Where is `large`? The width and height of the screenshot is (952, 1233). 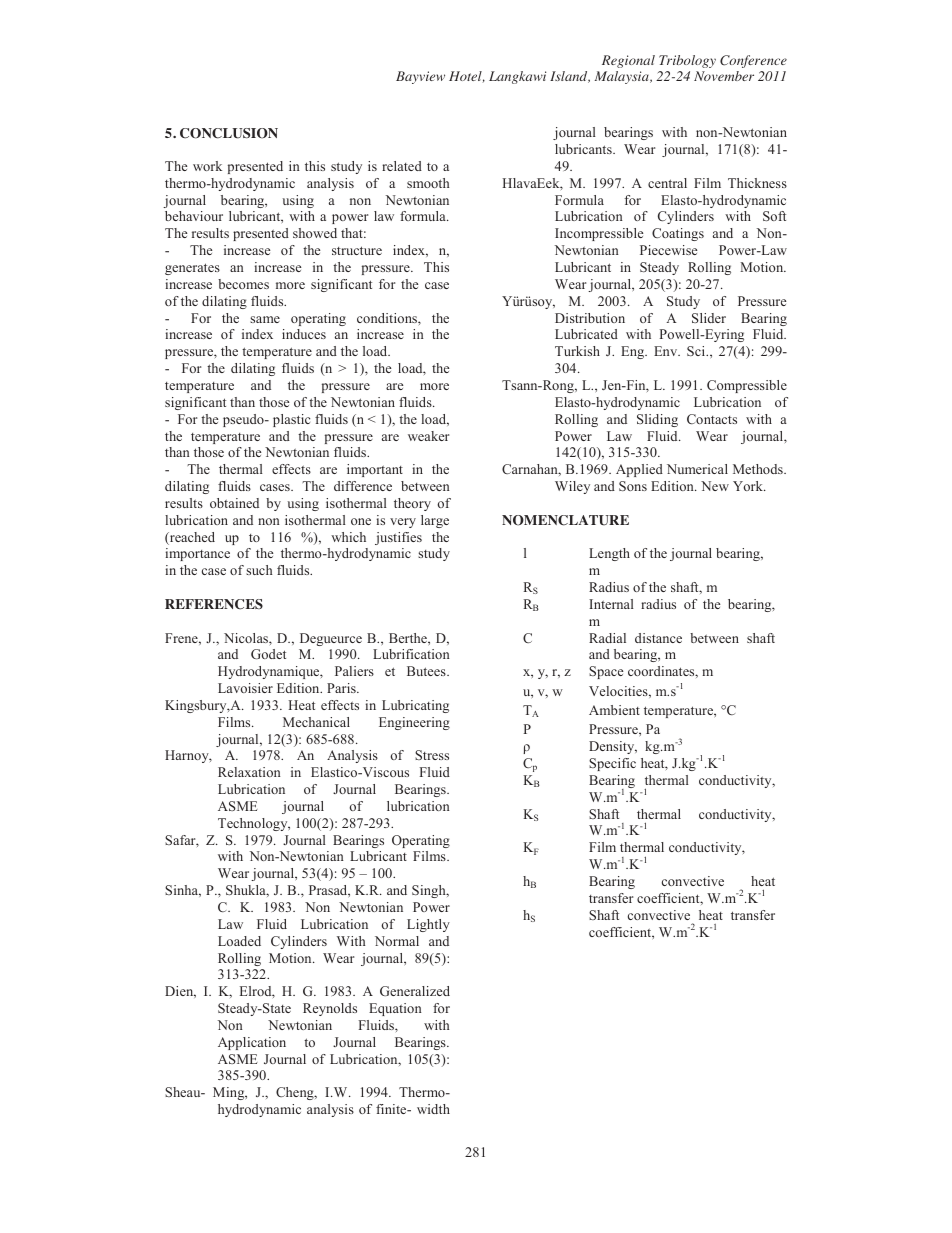 large is located at coordinates (435, 521).
